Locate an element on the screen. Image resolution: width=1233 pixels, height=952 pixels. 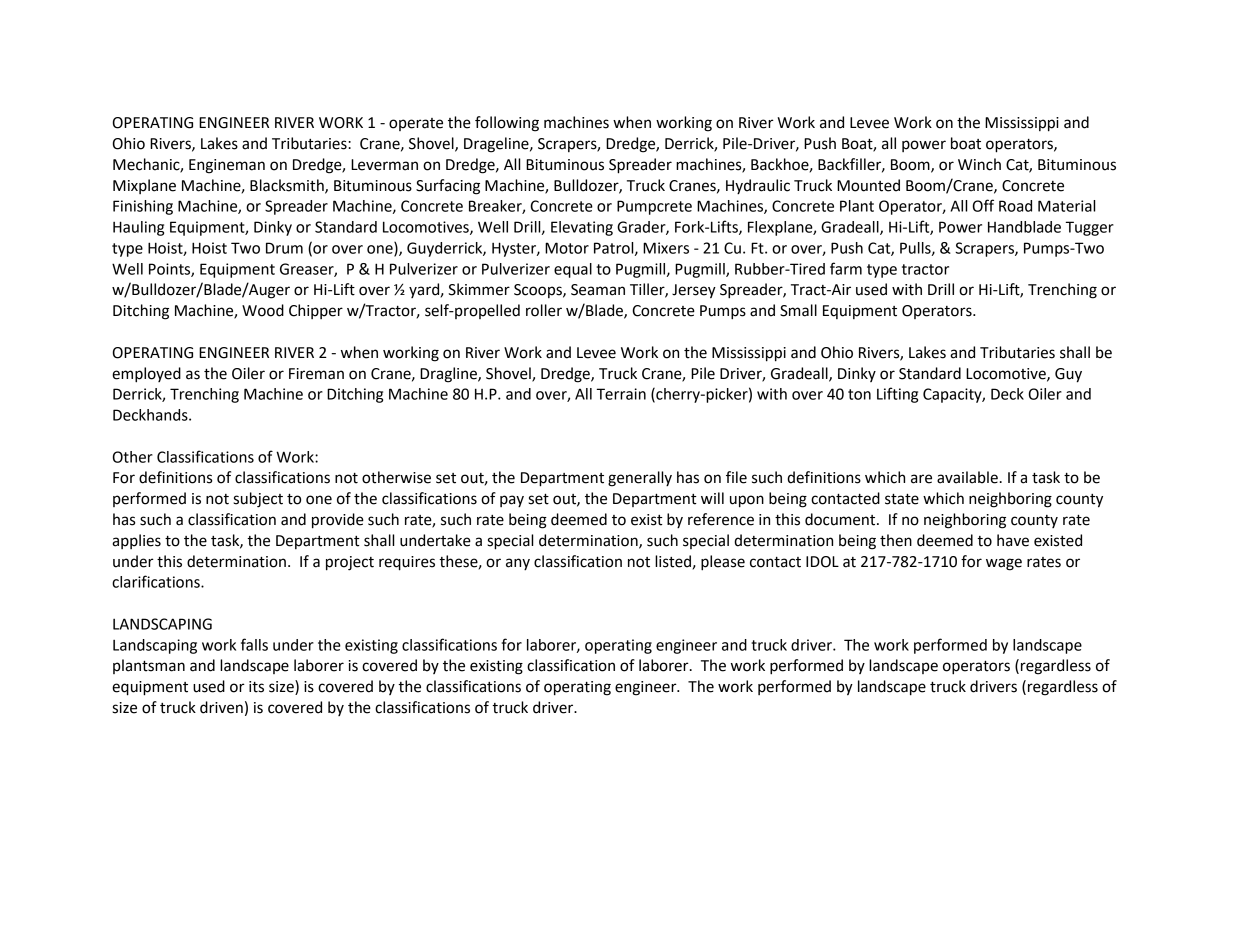
its is located at coordinates (256, 687).
